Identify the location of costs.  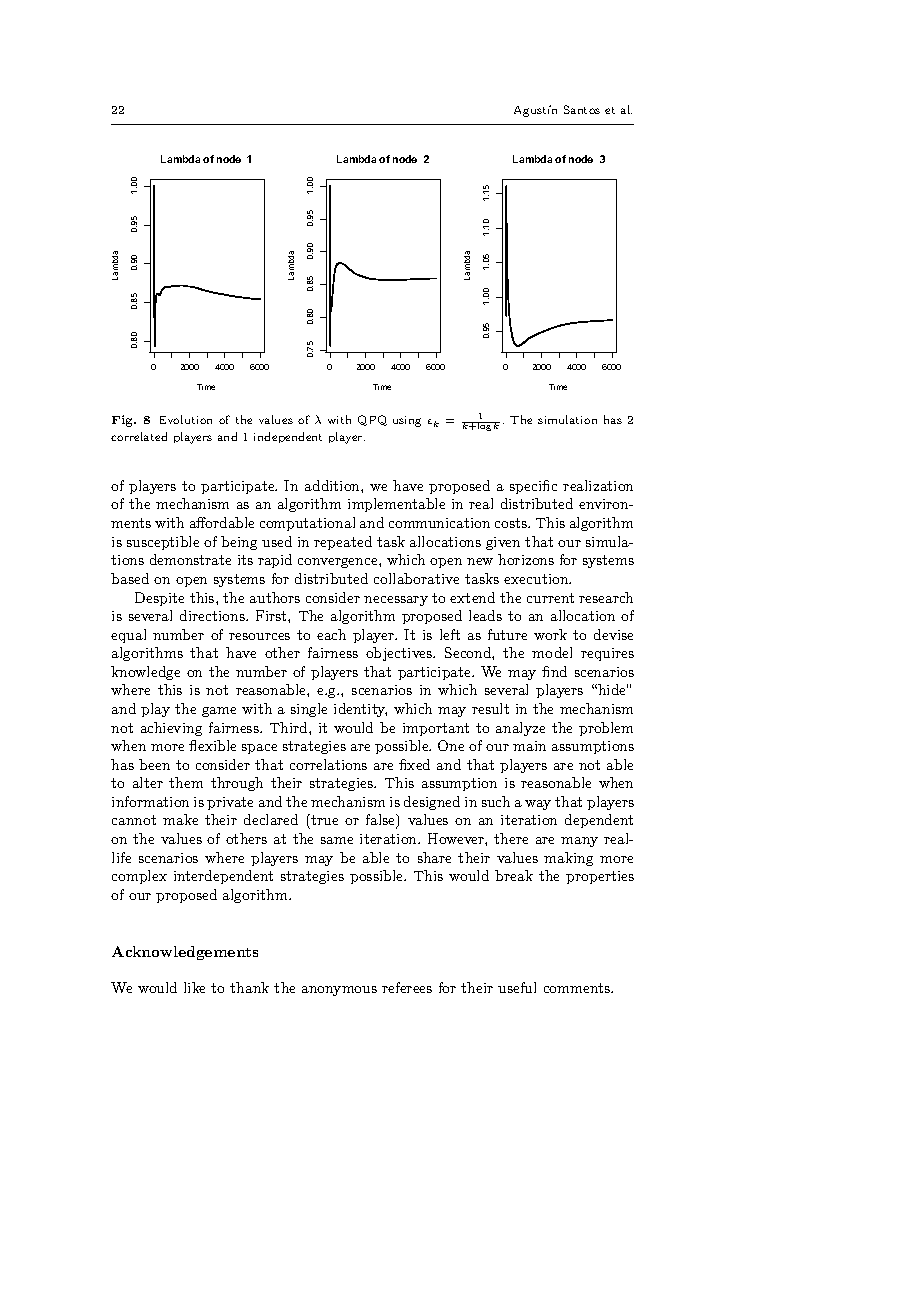
(512, 523).
